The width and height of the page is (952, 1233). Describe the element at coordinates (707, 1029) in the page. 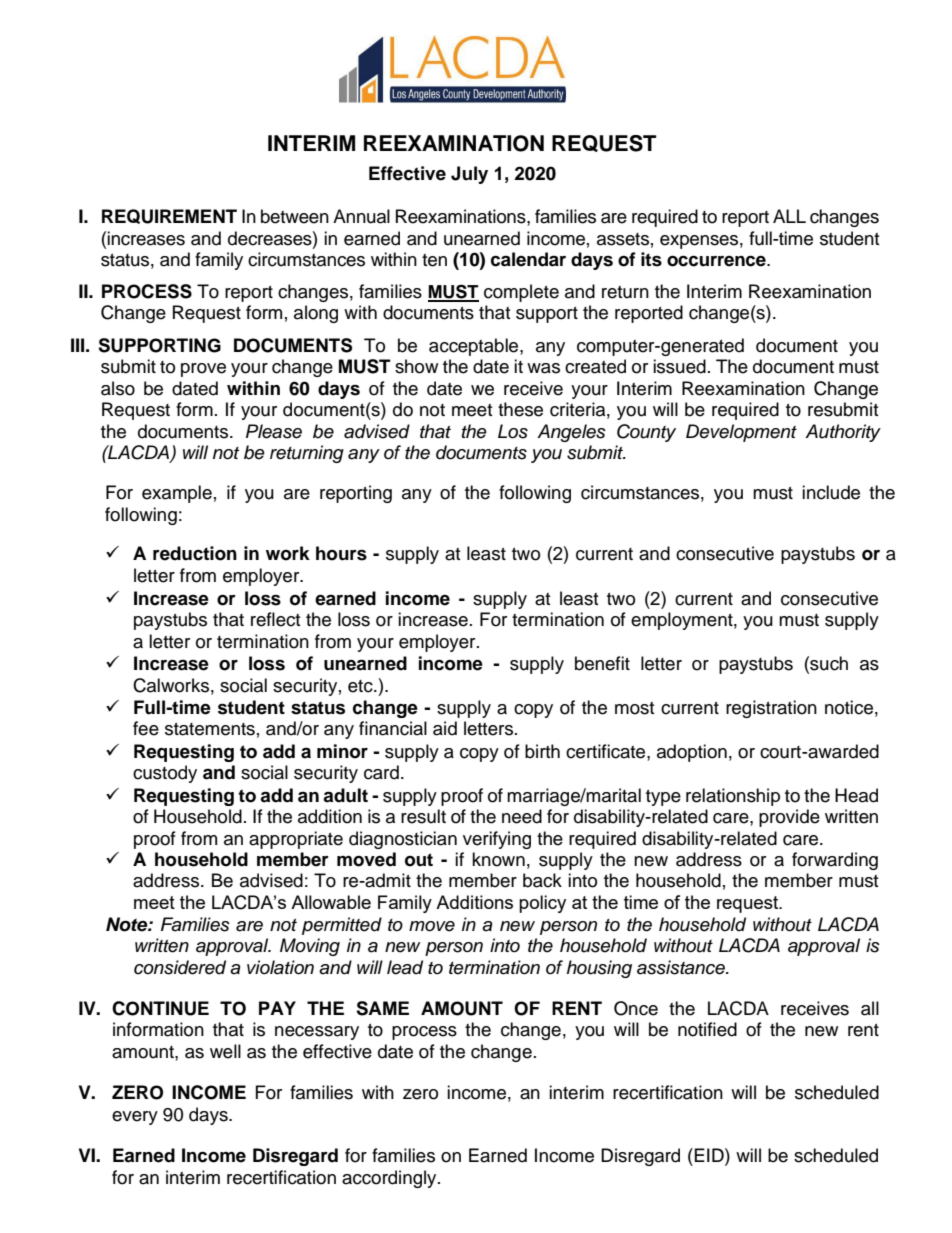

I see `notified` at that location.
